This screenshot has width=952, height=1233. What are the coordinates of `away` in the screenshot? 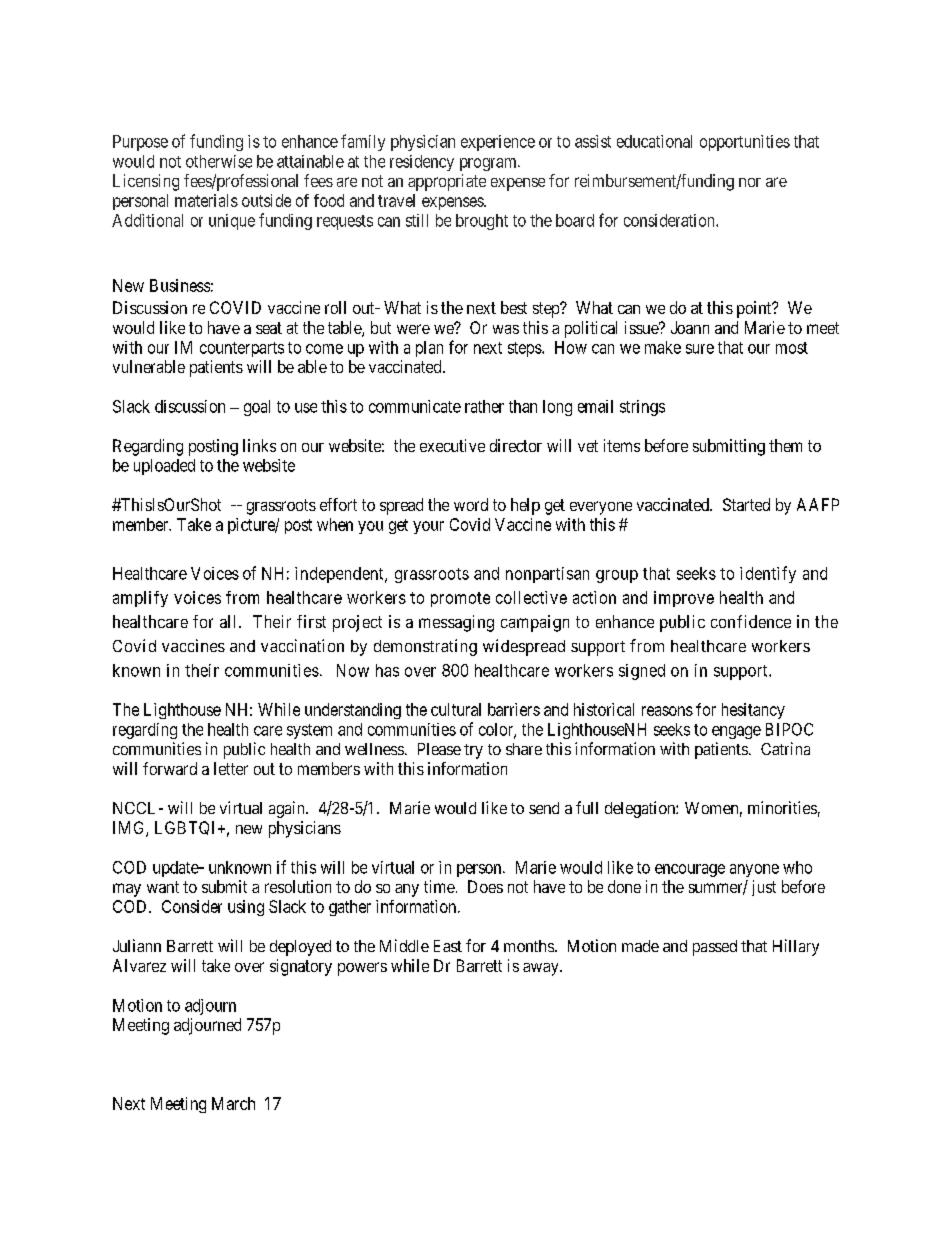 It's located at (542, 969).
